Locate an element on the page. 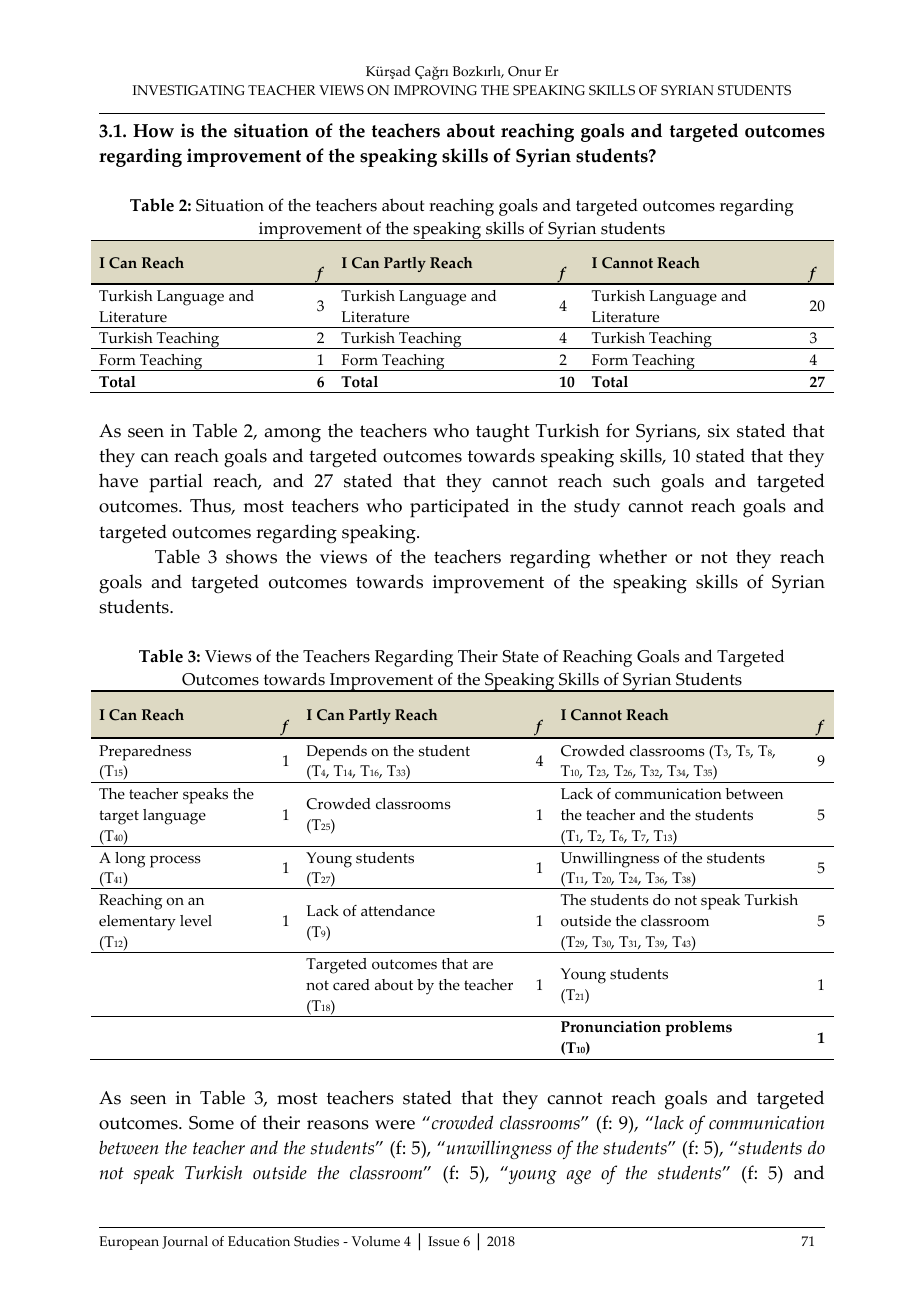 The height and width of the image is (1308, 924). attendance is located at coordinates (398, 911).
